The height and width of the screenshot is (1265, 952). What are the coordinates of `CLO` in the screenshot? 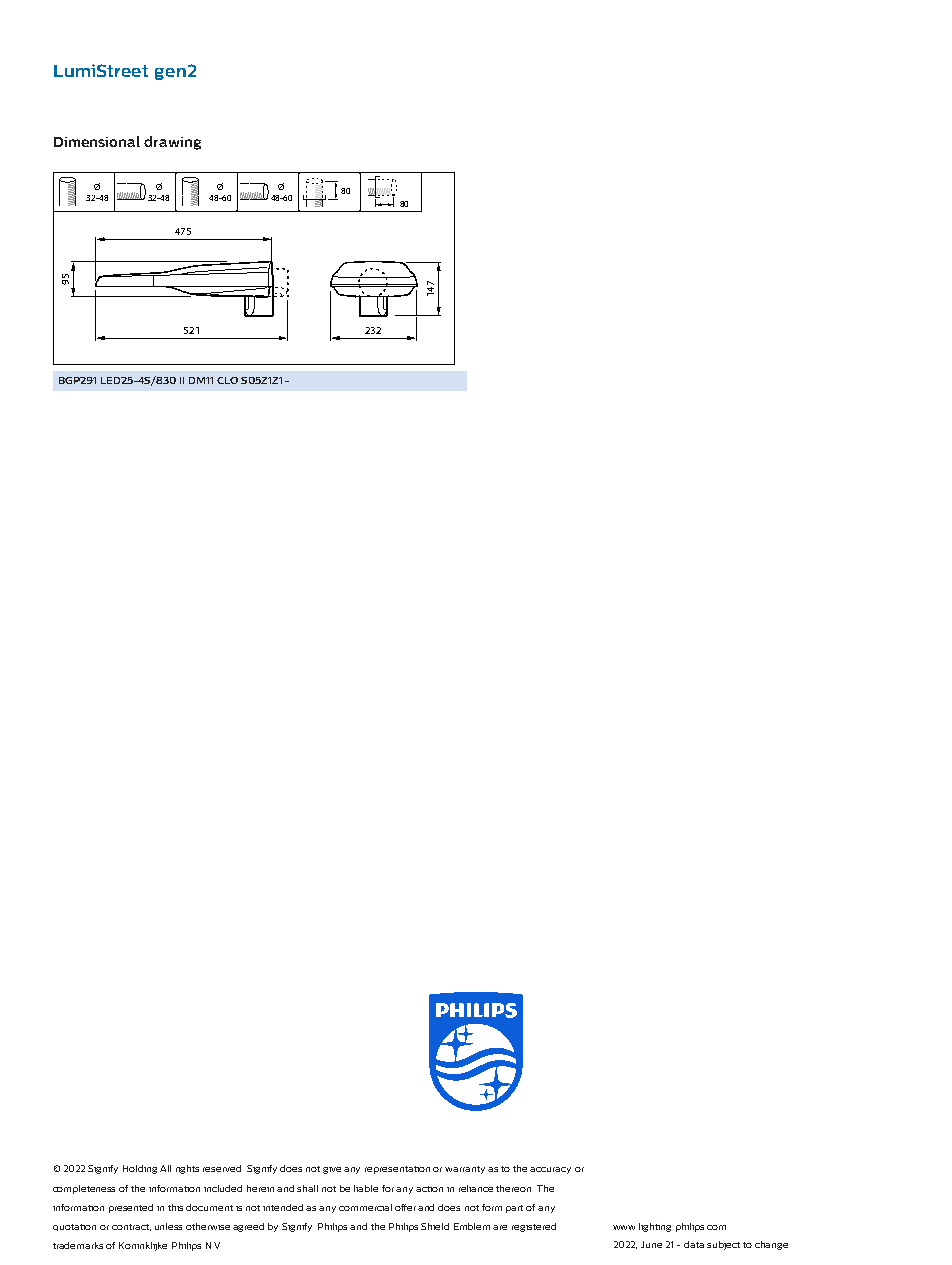 It's located at (227, 380).
